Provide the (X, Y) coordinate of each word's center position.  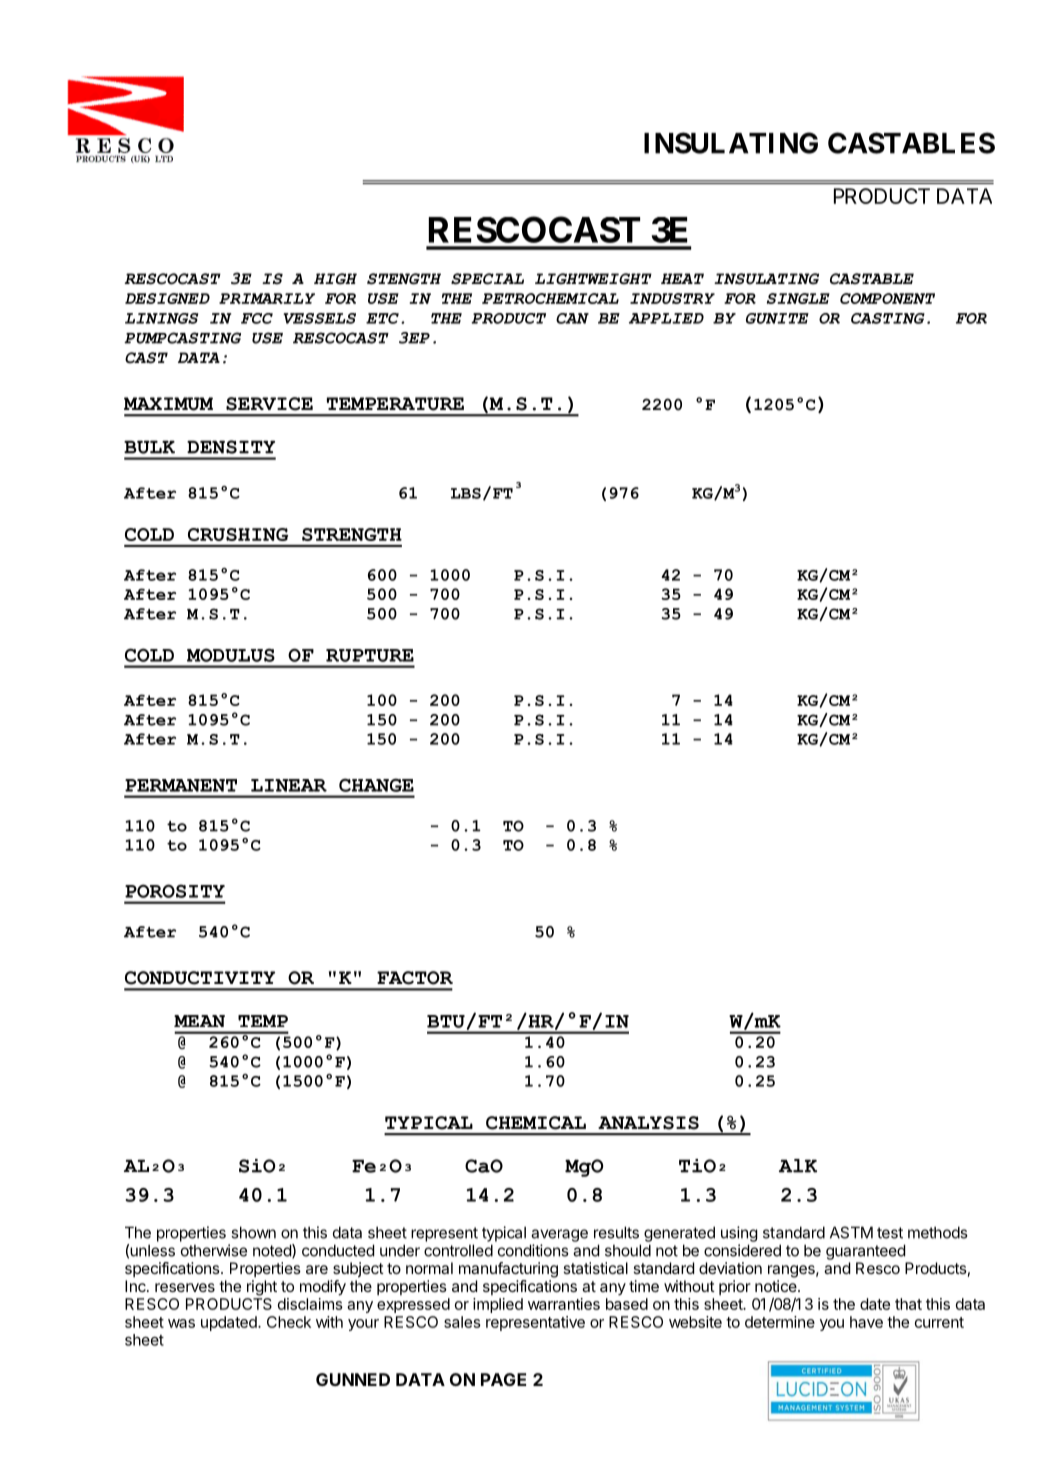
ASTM (851, 1232)
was (181, 1323)
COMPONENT (887, 298)
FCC (257, 318)
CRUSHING (238, 534)
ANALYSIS (648, 1123)
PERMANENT (181, 785)
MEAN (199, 1021)
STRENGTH (352, 534)
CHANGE (376, 785)
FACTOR (415, 978)
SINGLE (798, 298)
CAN (572, 318)
